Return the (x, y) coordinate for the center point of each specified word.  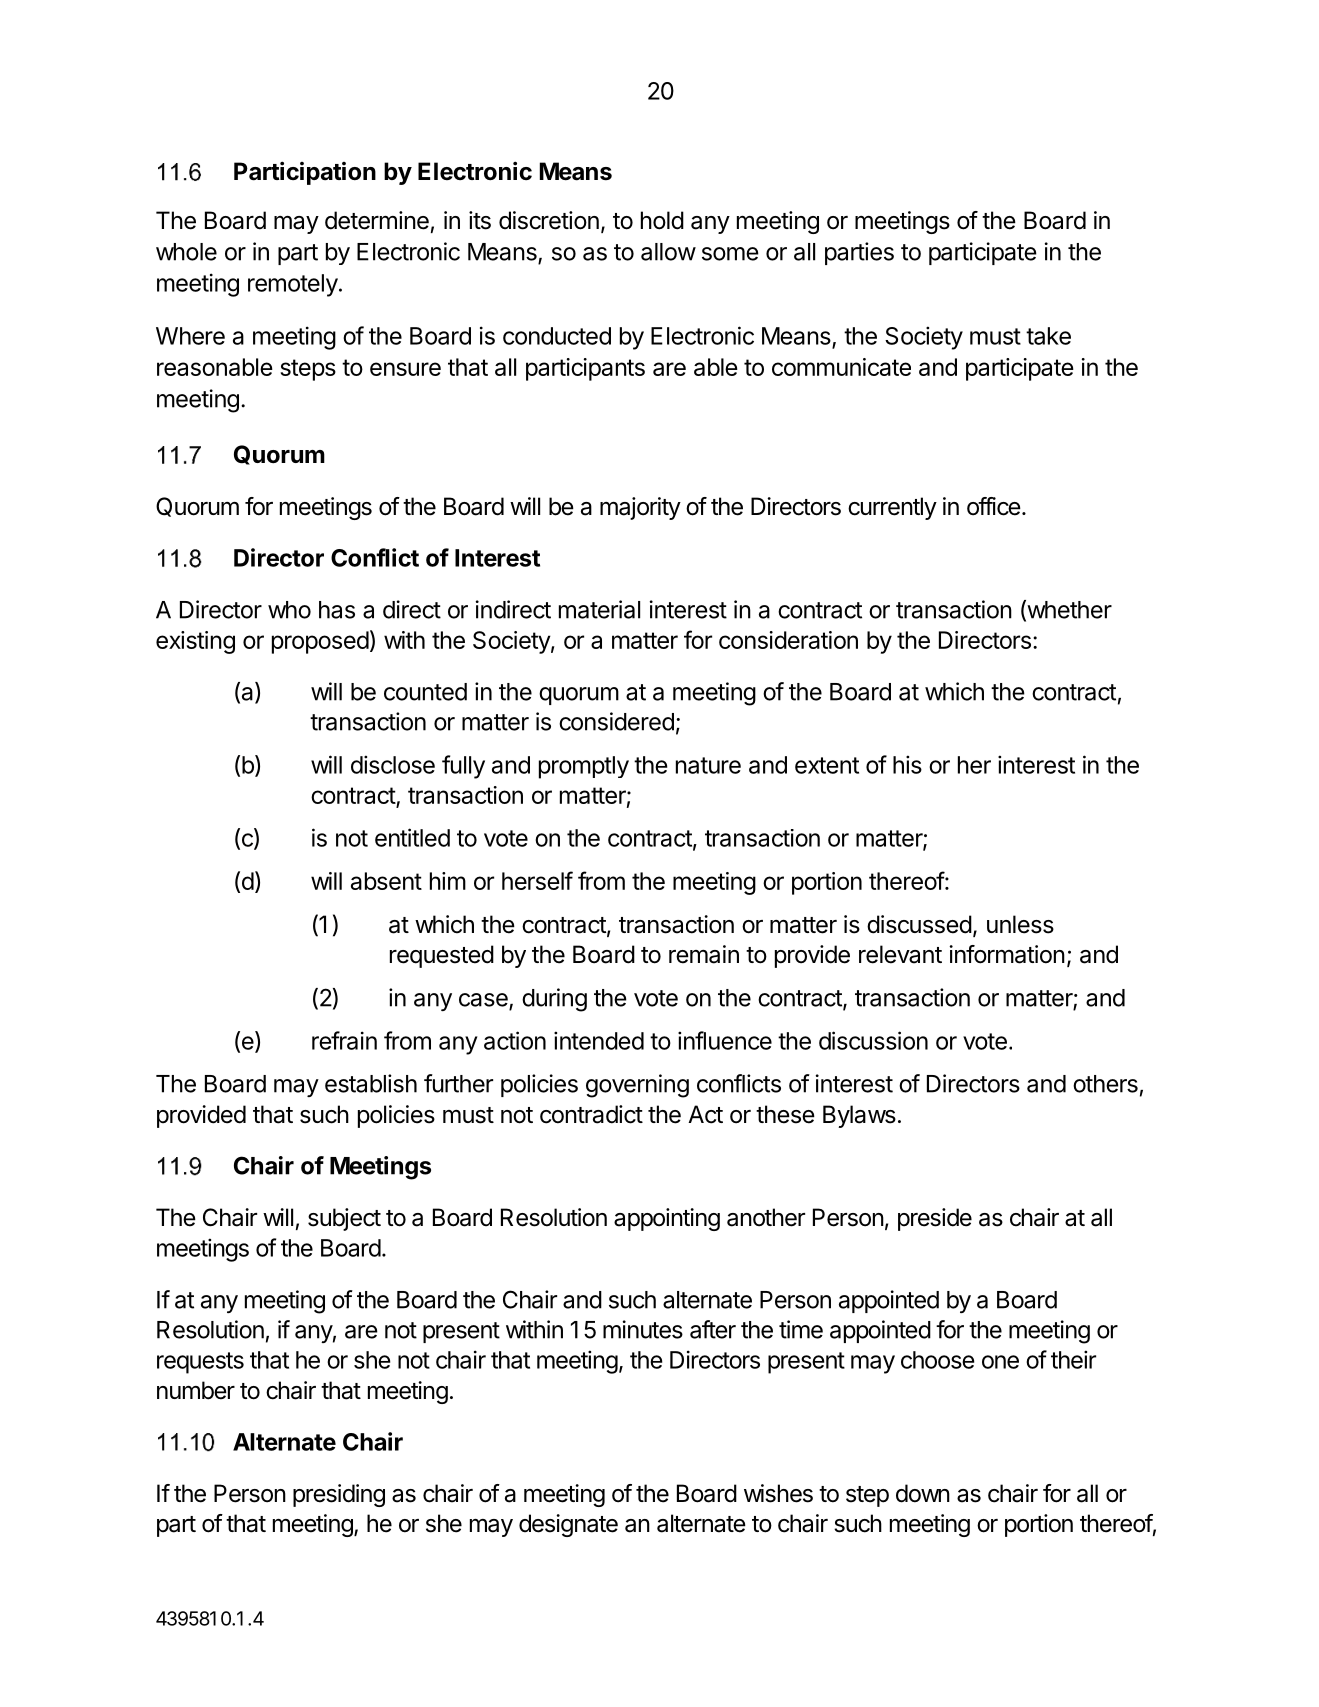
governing (637, 1086)
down (923, 1493)
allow (668, 252)
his (907, 764)
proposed (320, 642)
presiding (339, 1495)
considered (616, 721)
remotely (293, 285)
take (1048, 336)
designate (568, 1525)
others (1105, 1084)
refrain (344, 1040)
